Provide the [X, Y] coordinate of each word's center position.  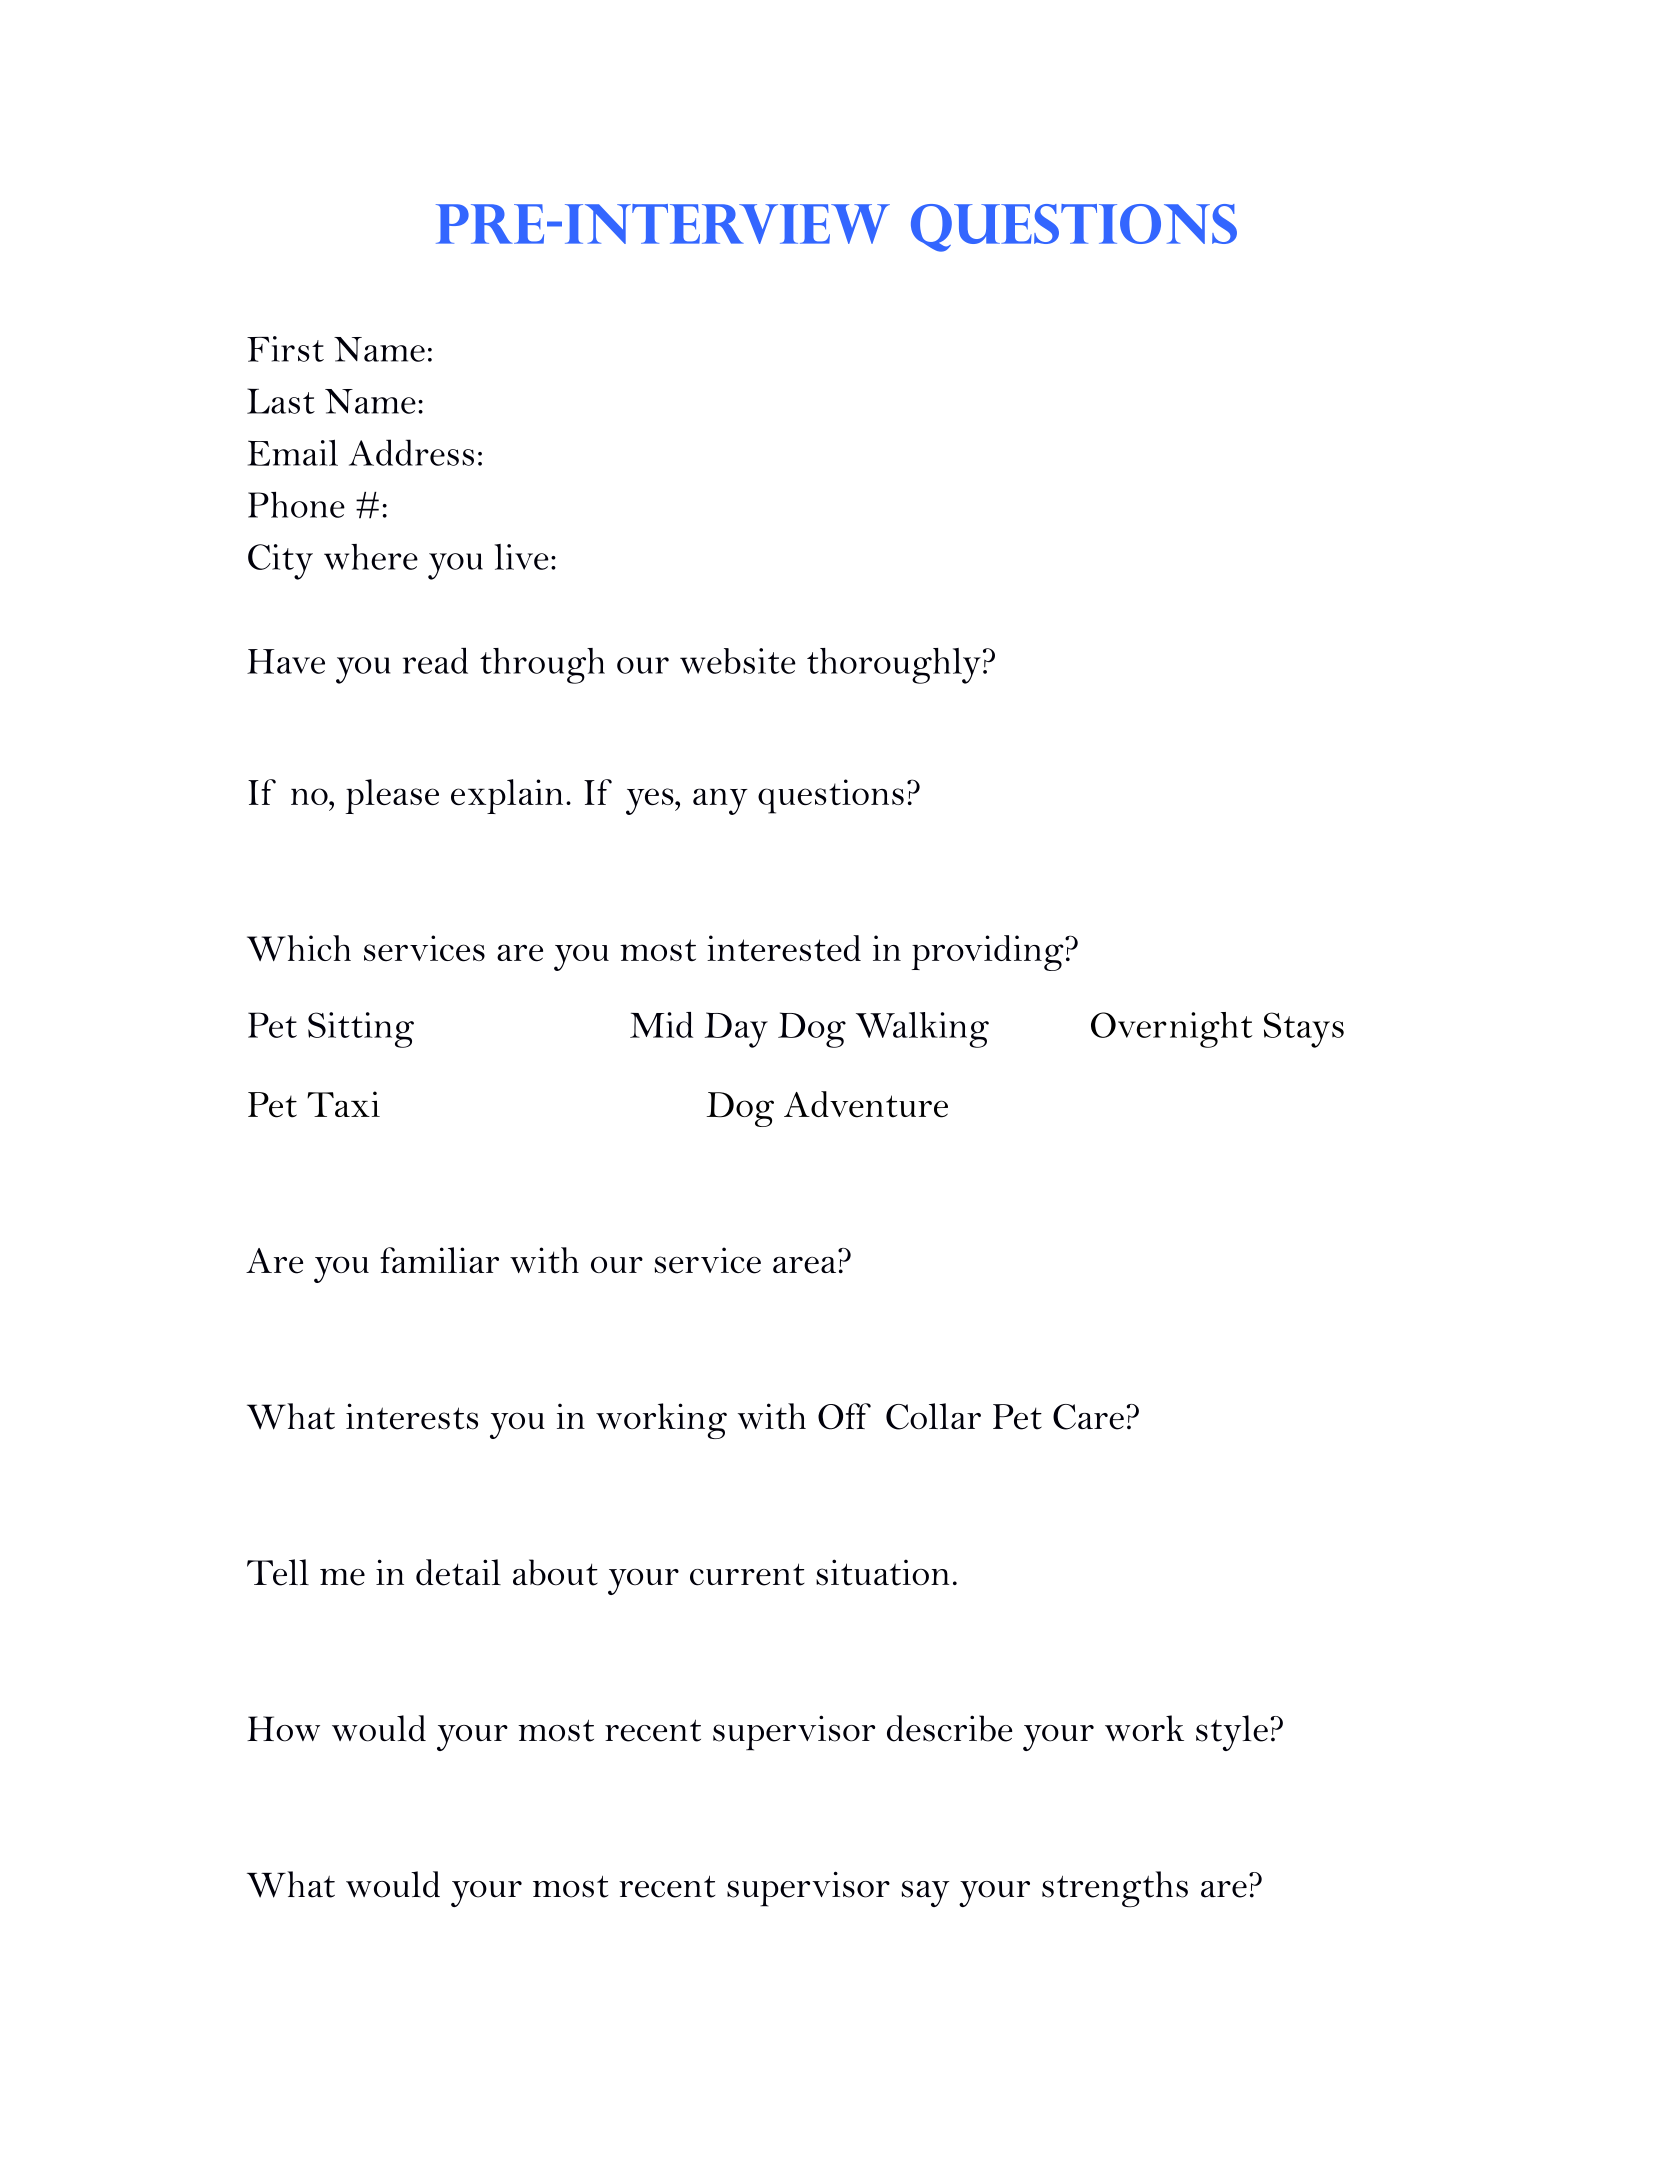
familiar [439, 1260]
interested [784, 948]
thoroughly [894, 666]
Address [411, 452]
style [1232, 1733]
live [522, 557]
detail [458, 1572]
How [283, 1729]
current [747, 1574]
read [435, 660]
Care [1088, 1417]
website [738, 661]
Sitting [361, 1030]
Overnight [1171, 1030]
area [804, 1265]
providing [989, 953]
